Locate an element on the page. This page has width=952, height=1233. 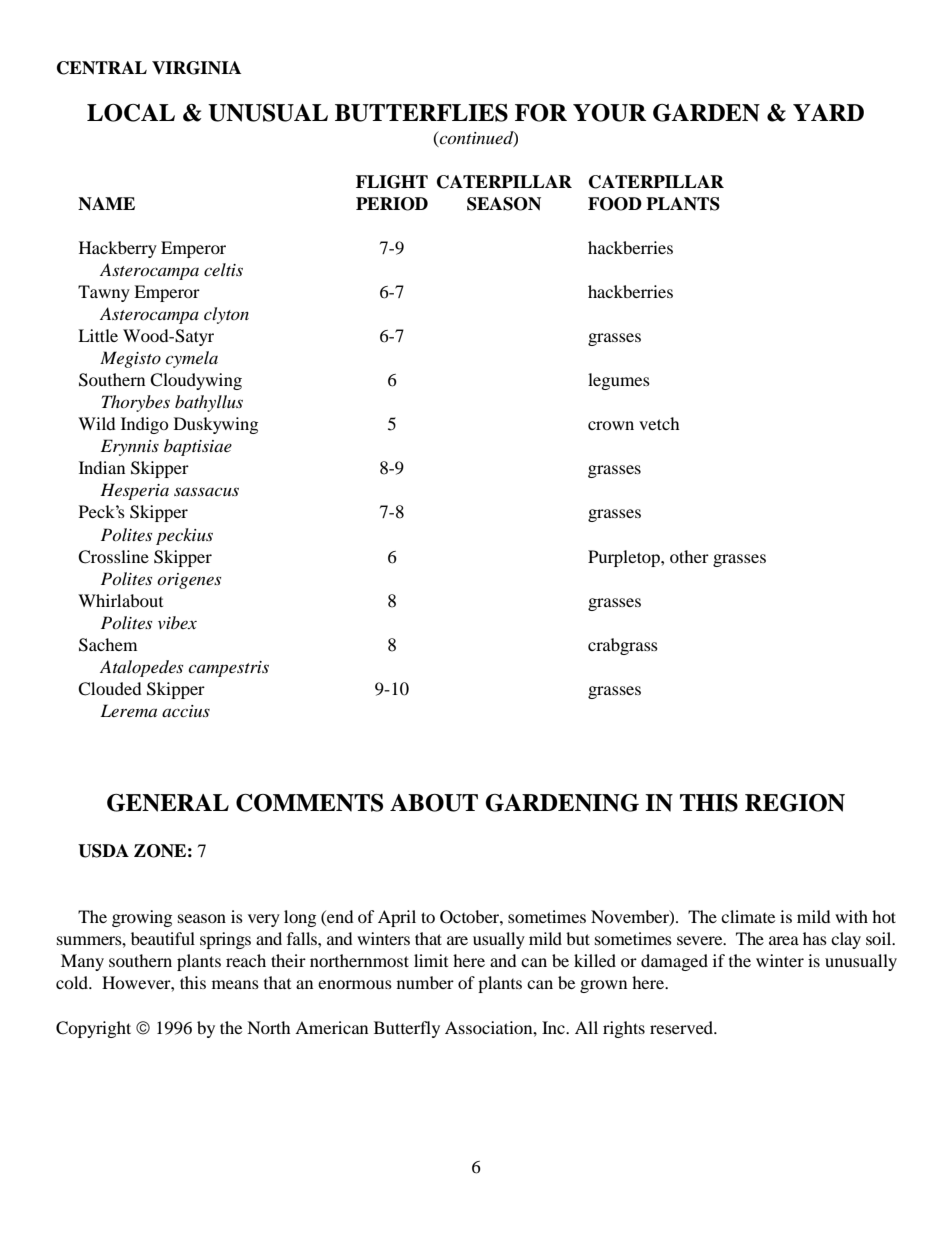
crabgrass is located at coordinates (623, 646).
